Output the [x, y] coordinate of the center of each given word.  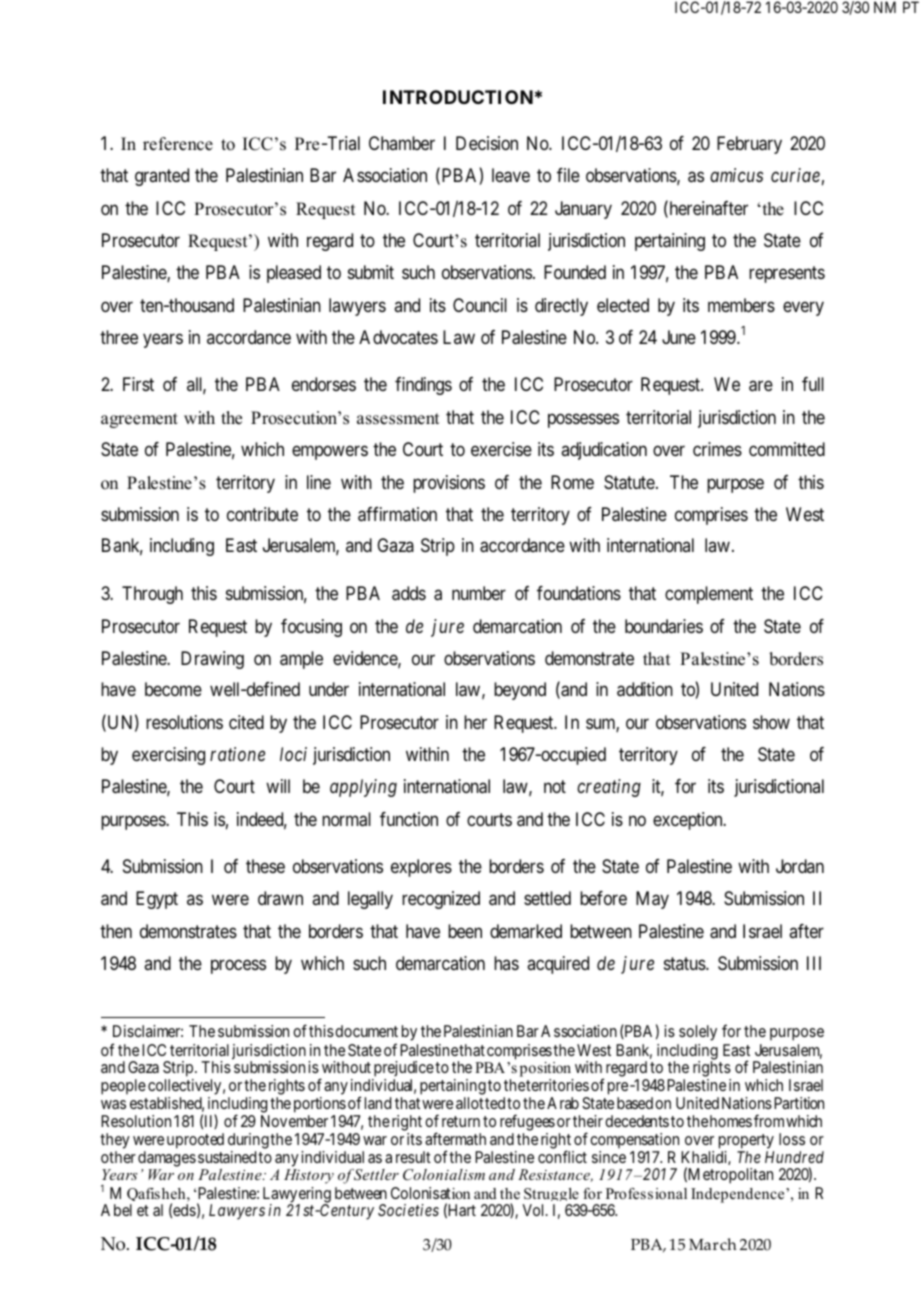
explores [421, 868]
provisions [449, 484]
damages [167, 1159]
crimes [717, 449]
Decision [487, 143]
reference [178, 144]
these [265, 866]
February [749, 145]
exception [689, 821]
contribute [262, 514]
